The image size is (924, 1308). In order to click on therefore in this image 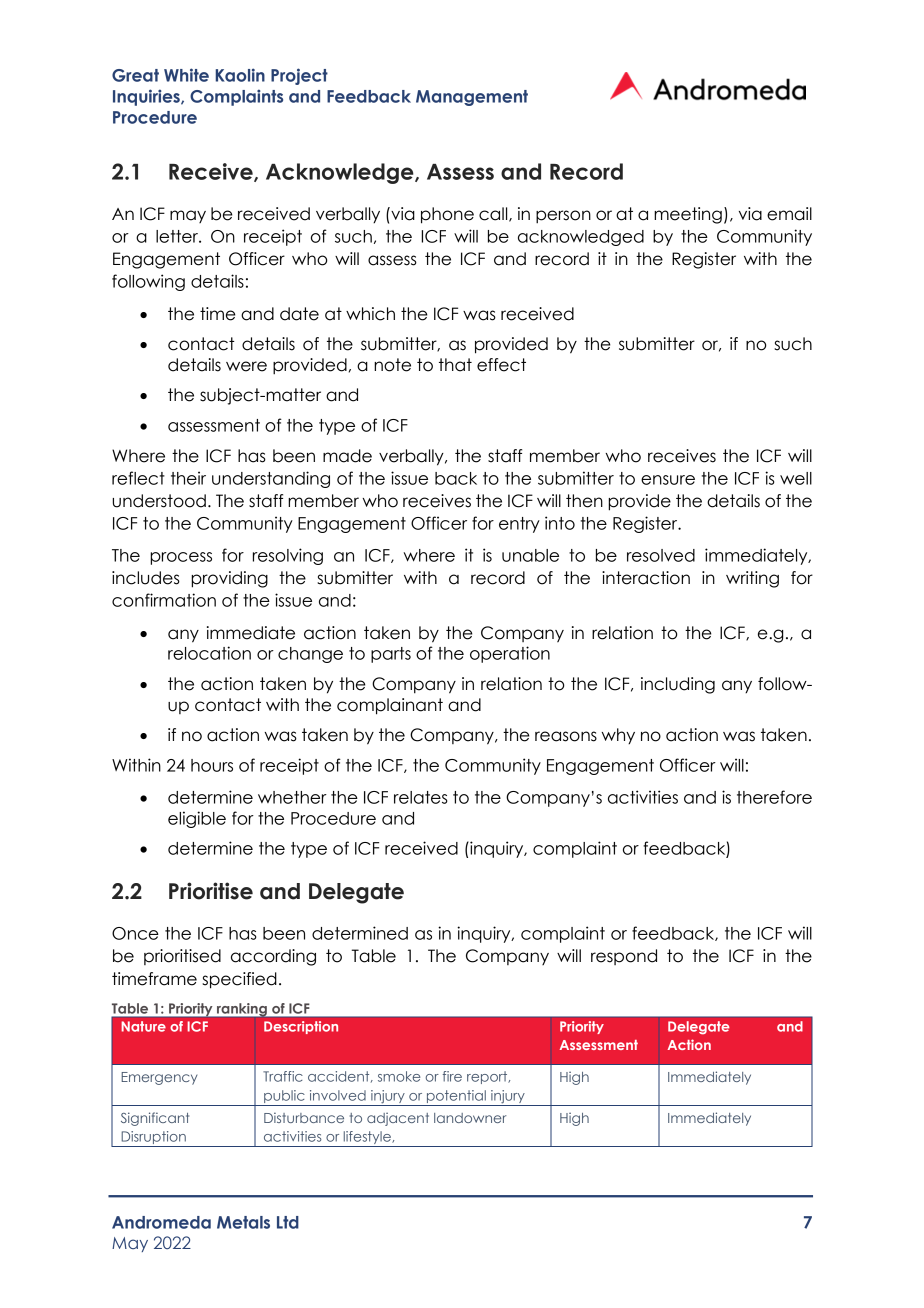, I will do `click(774, 797)`.
